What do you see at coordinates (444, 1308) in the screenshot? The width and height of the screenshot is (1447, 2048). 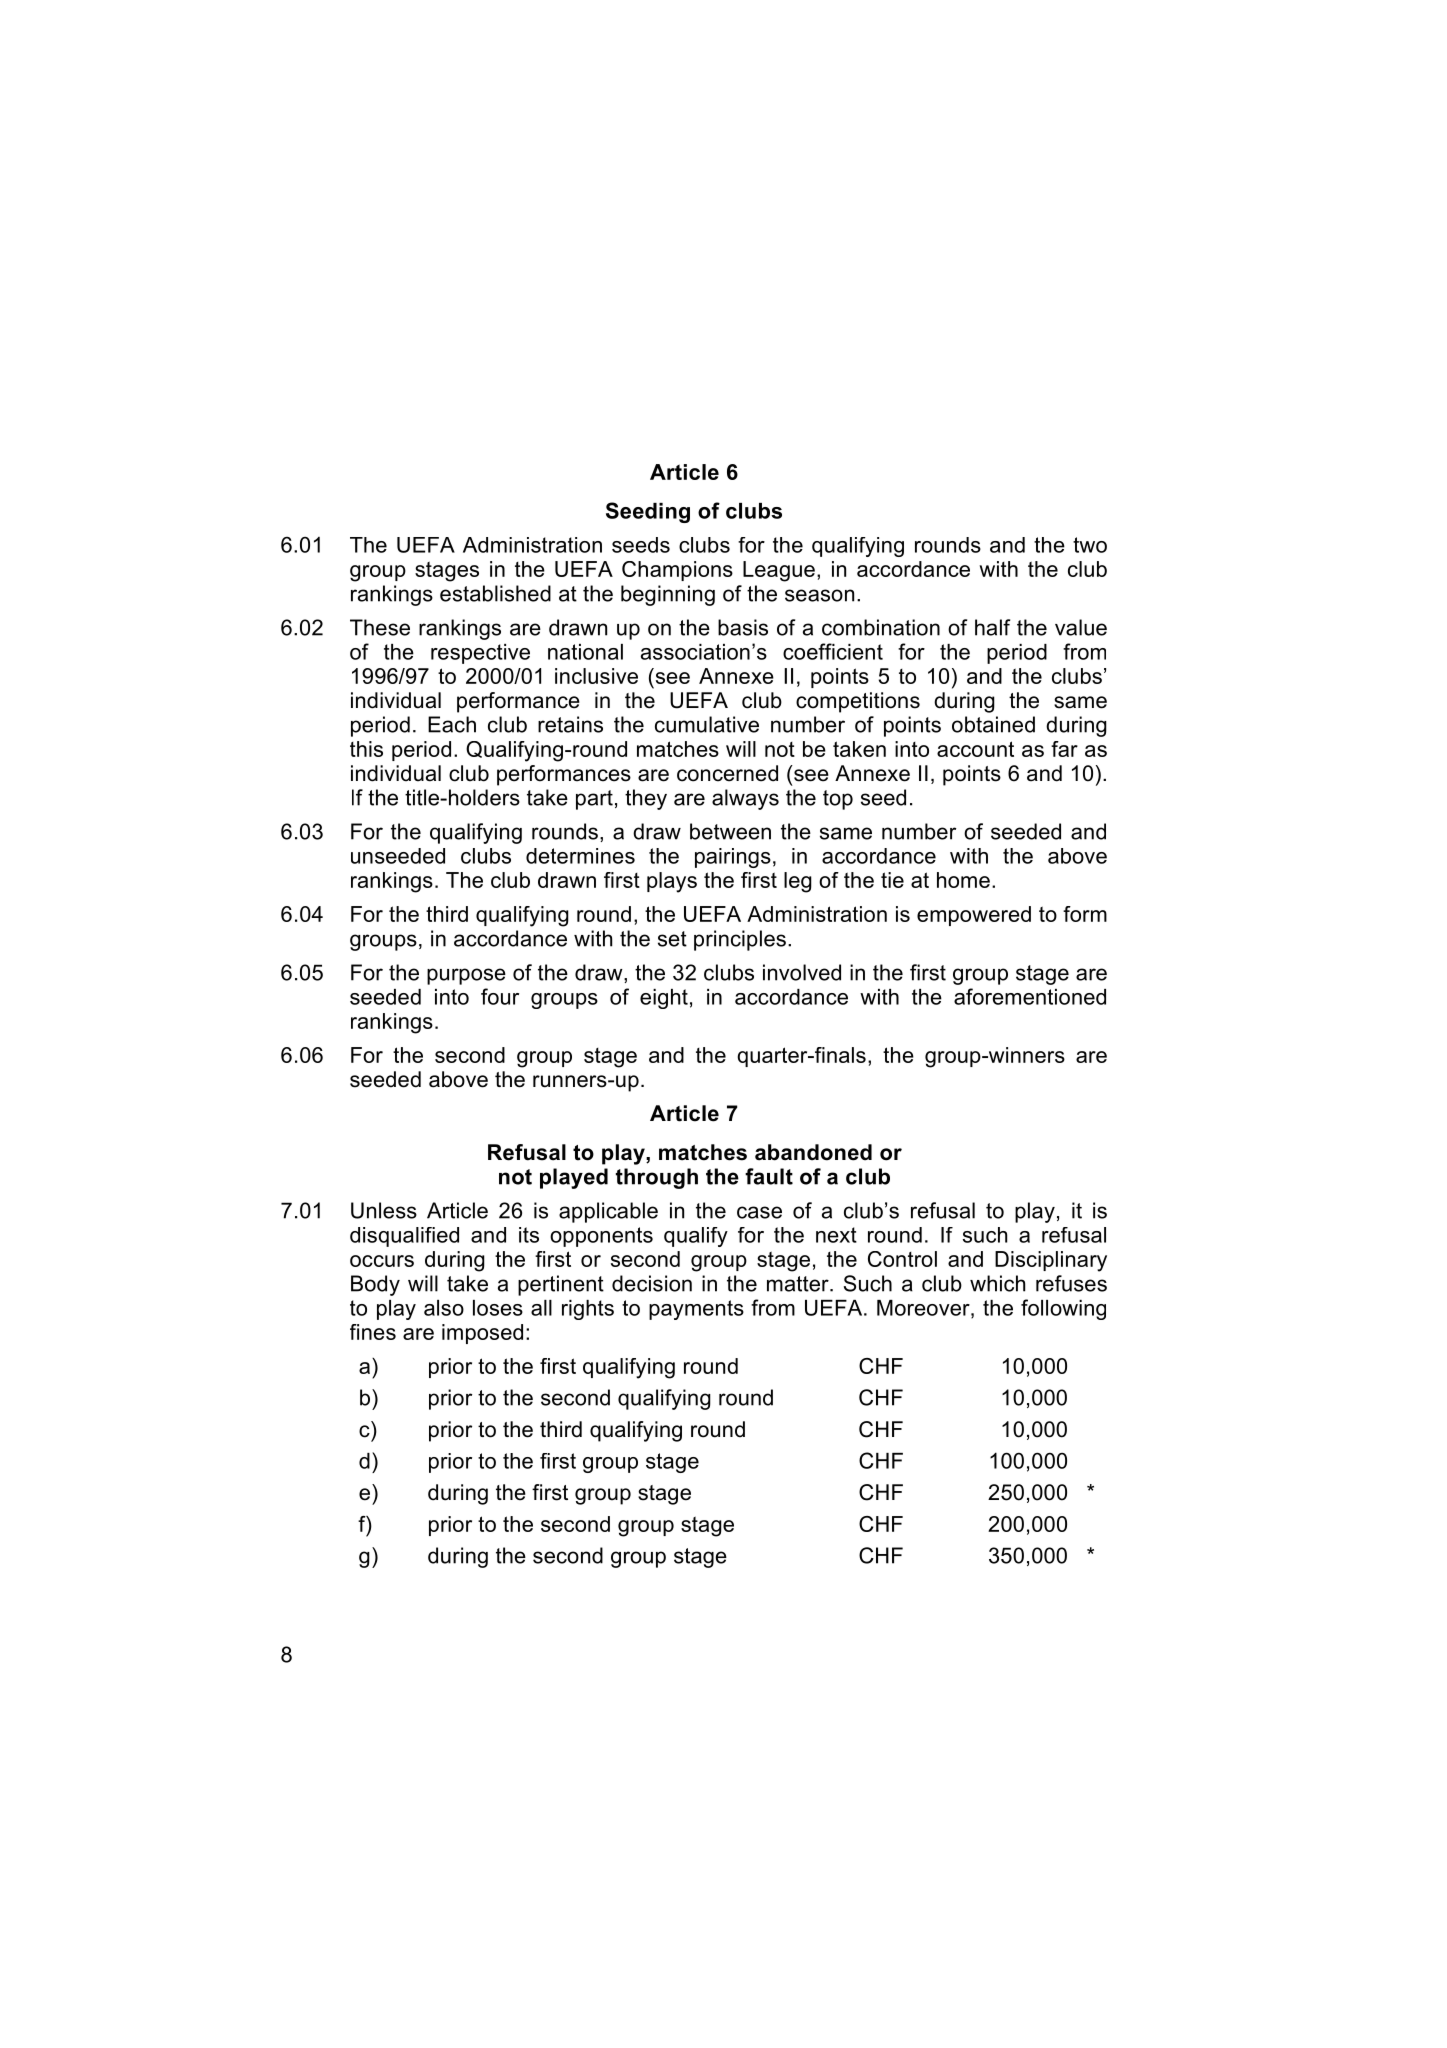 I see `also` at bounding box center [444, 1308].
